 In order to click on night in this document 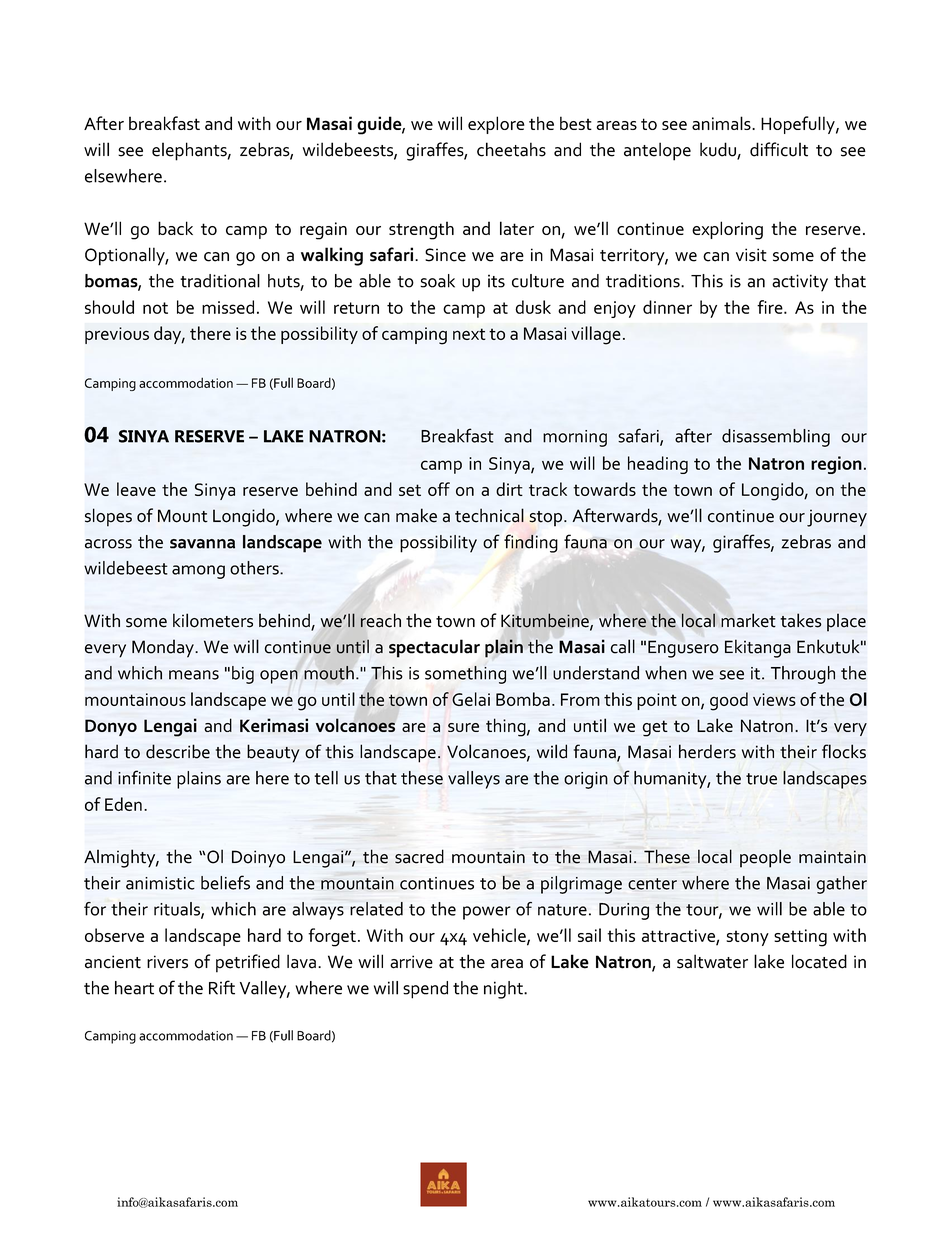, I will do `click(504, 990)`.
